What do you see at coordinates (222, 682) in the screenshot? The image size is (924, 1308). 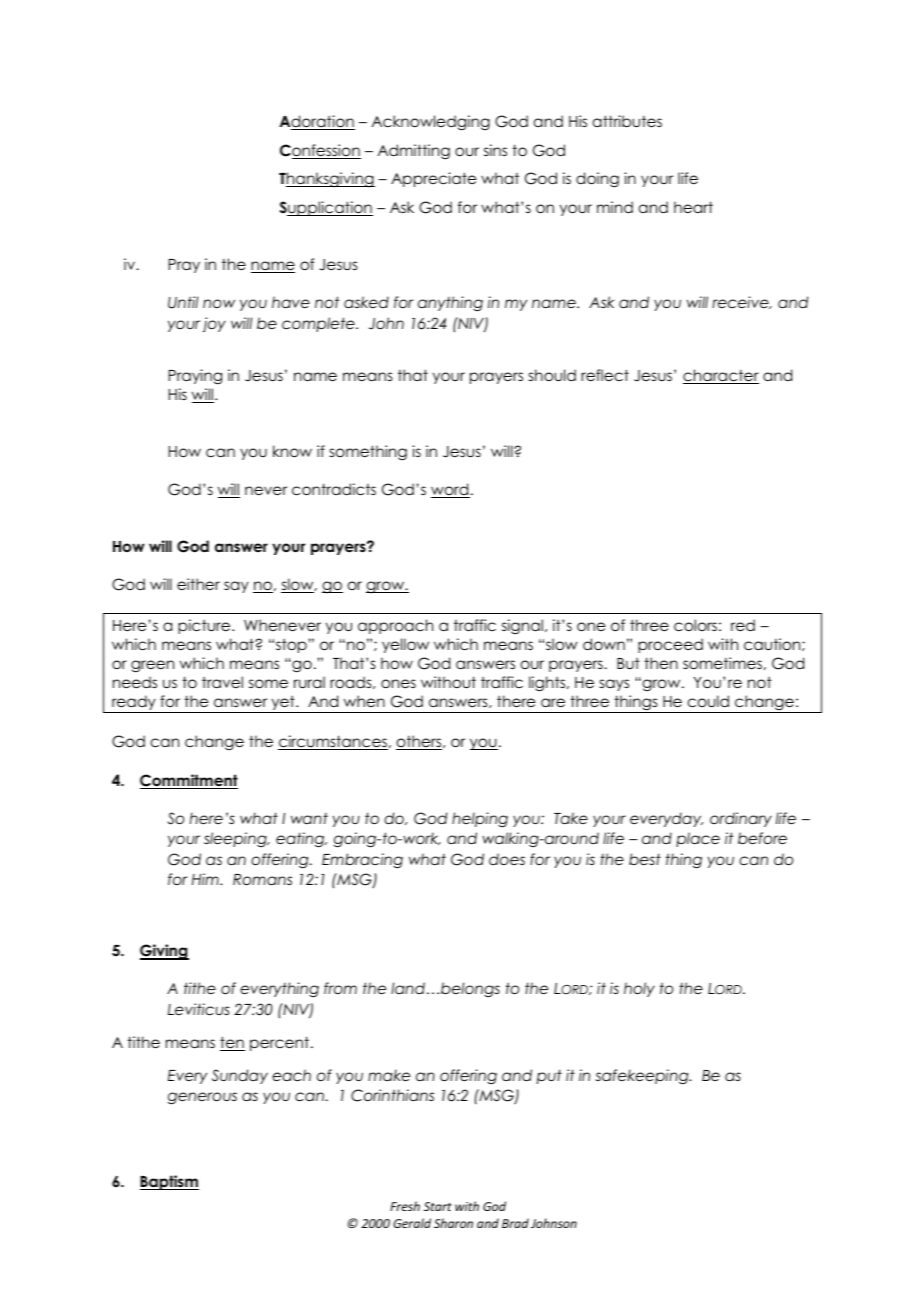 I see `travel` at bounding box center [222, 682].
